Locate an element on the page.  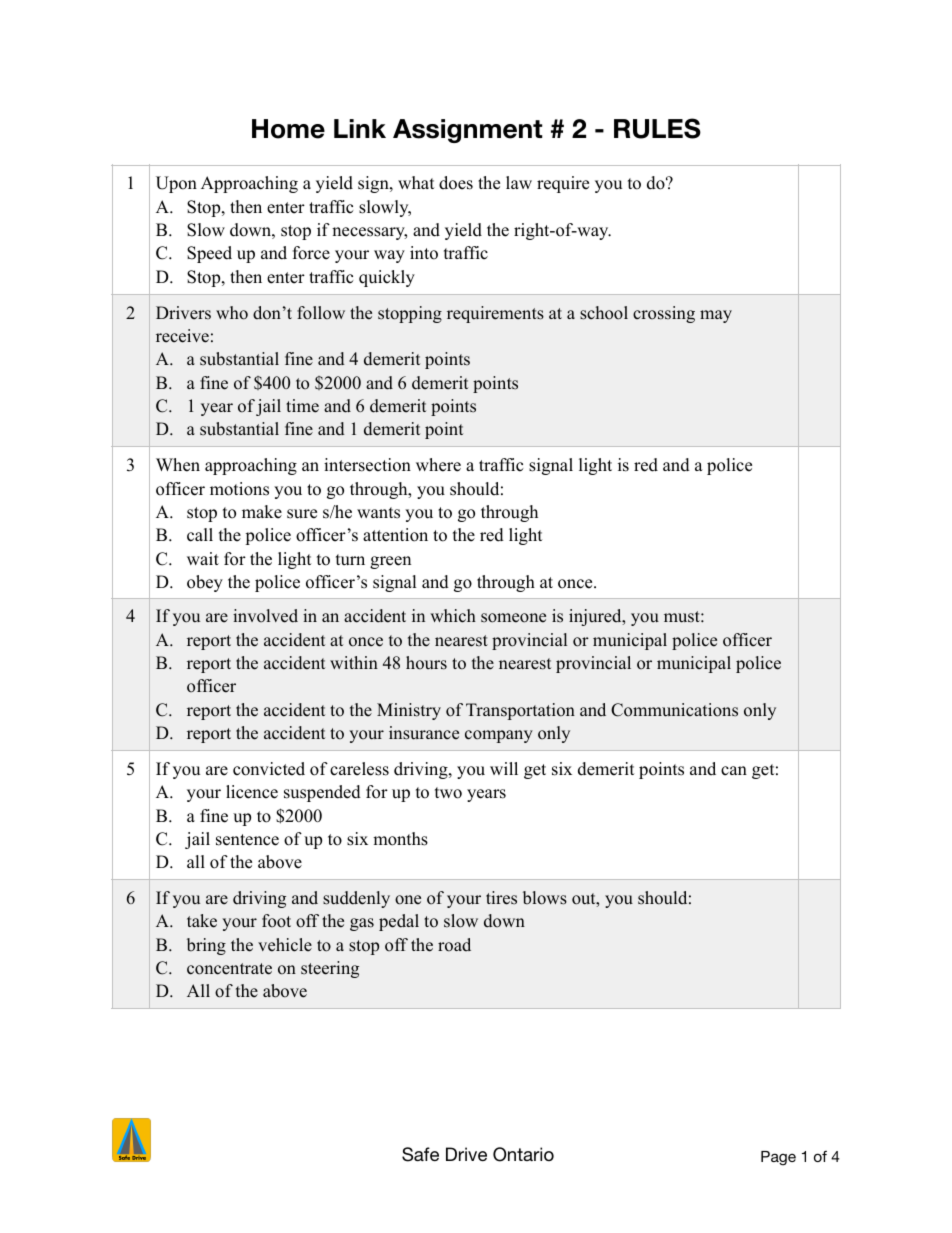
Home is located at coordinates (288, 129).
